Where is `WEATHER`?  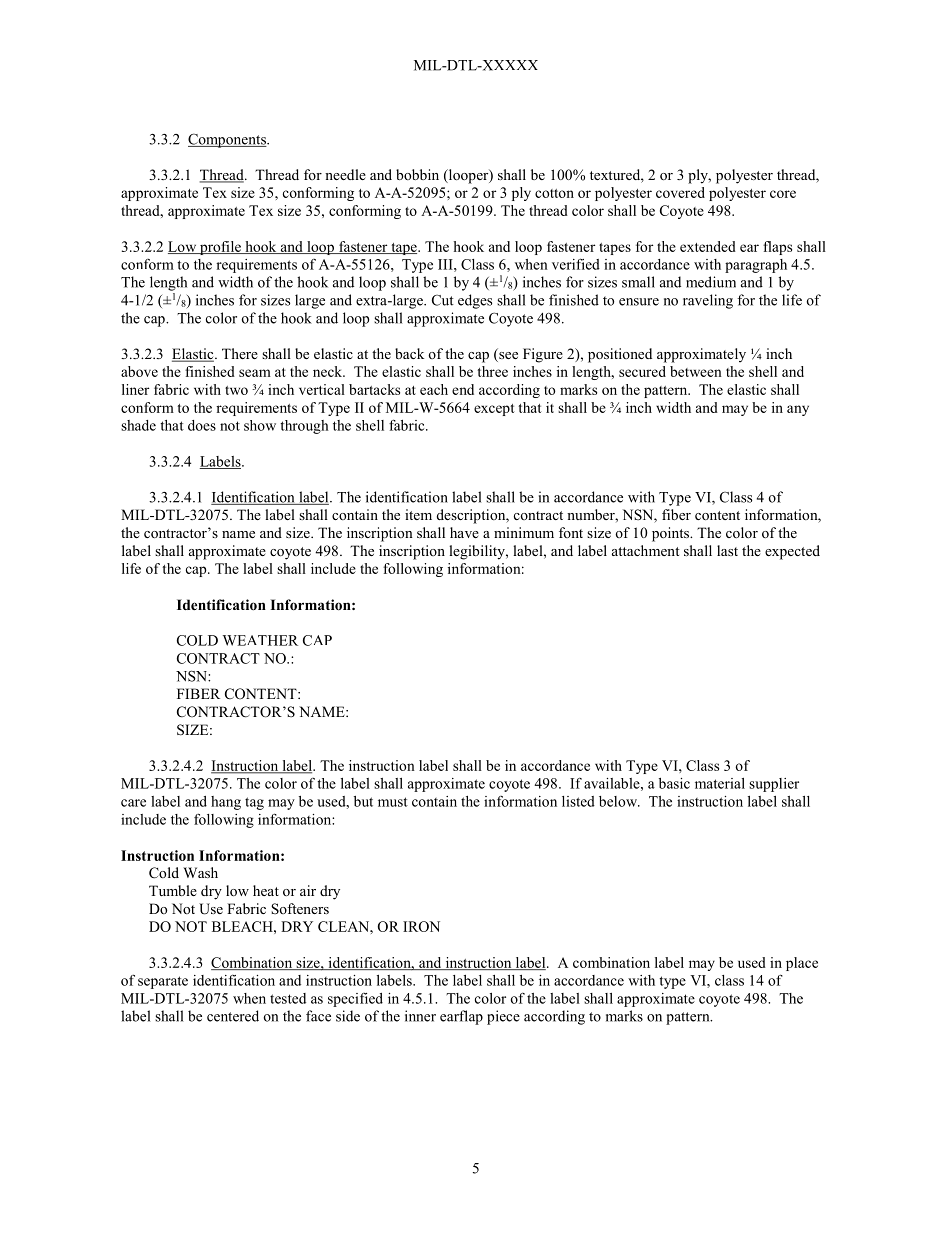 WEATHER is located at coordinates (260, 640).
